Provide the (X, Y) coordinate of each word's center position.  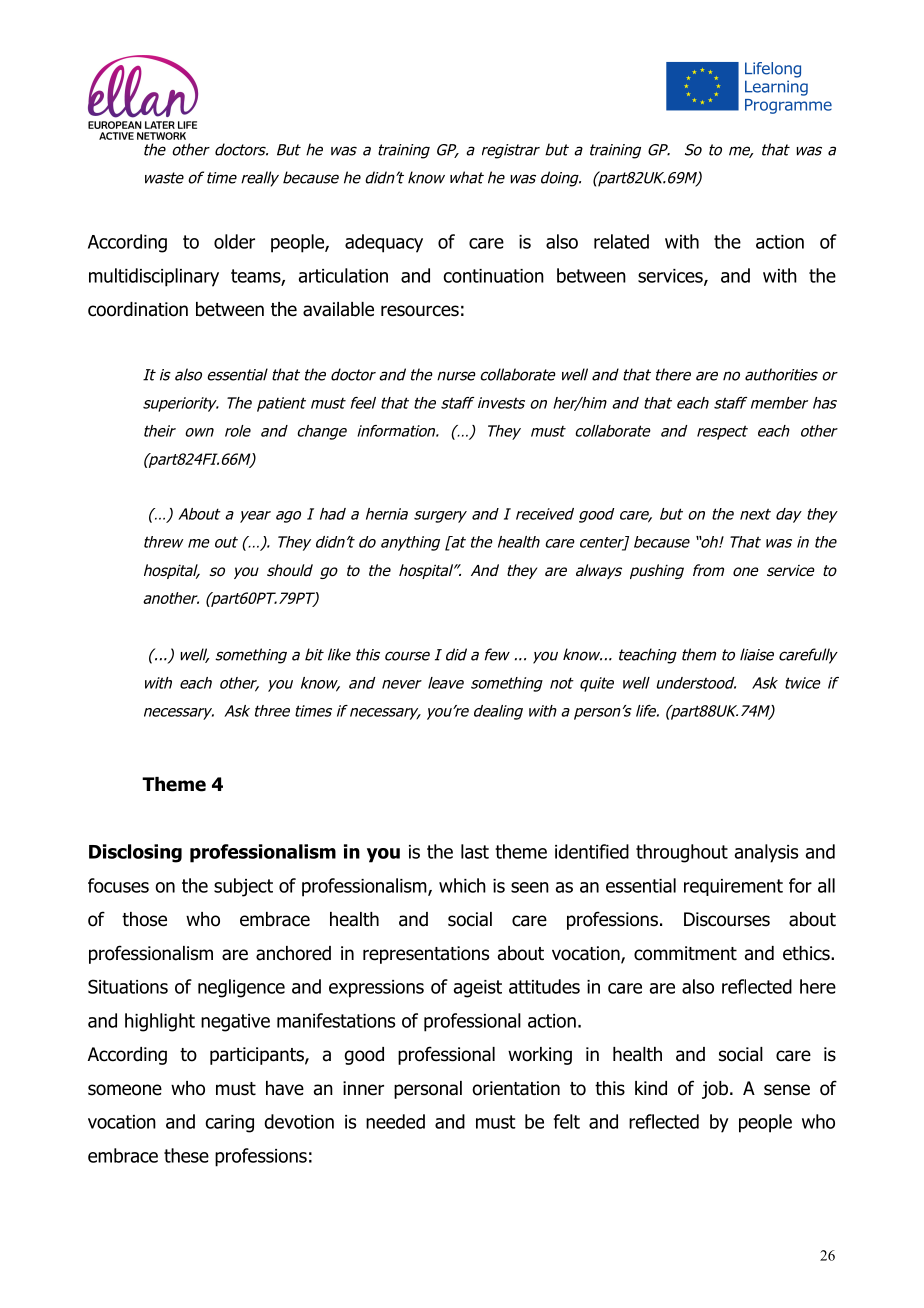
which (462, 885)
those (144, 919)
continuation (493, 276)
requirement (733, 887)
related (621, 241)
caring (229, 1124)
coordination (138, 309)
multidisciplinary (154, 277)
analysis (766, 853)
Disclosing (135, 853)
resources (420, 311)
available (338, 309)
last (475, 851)
